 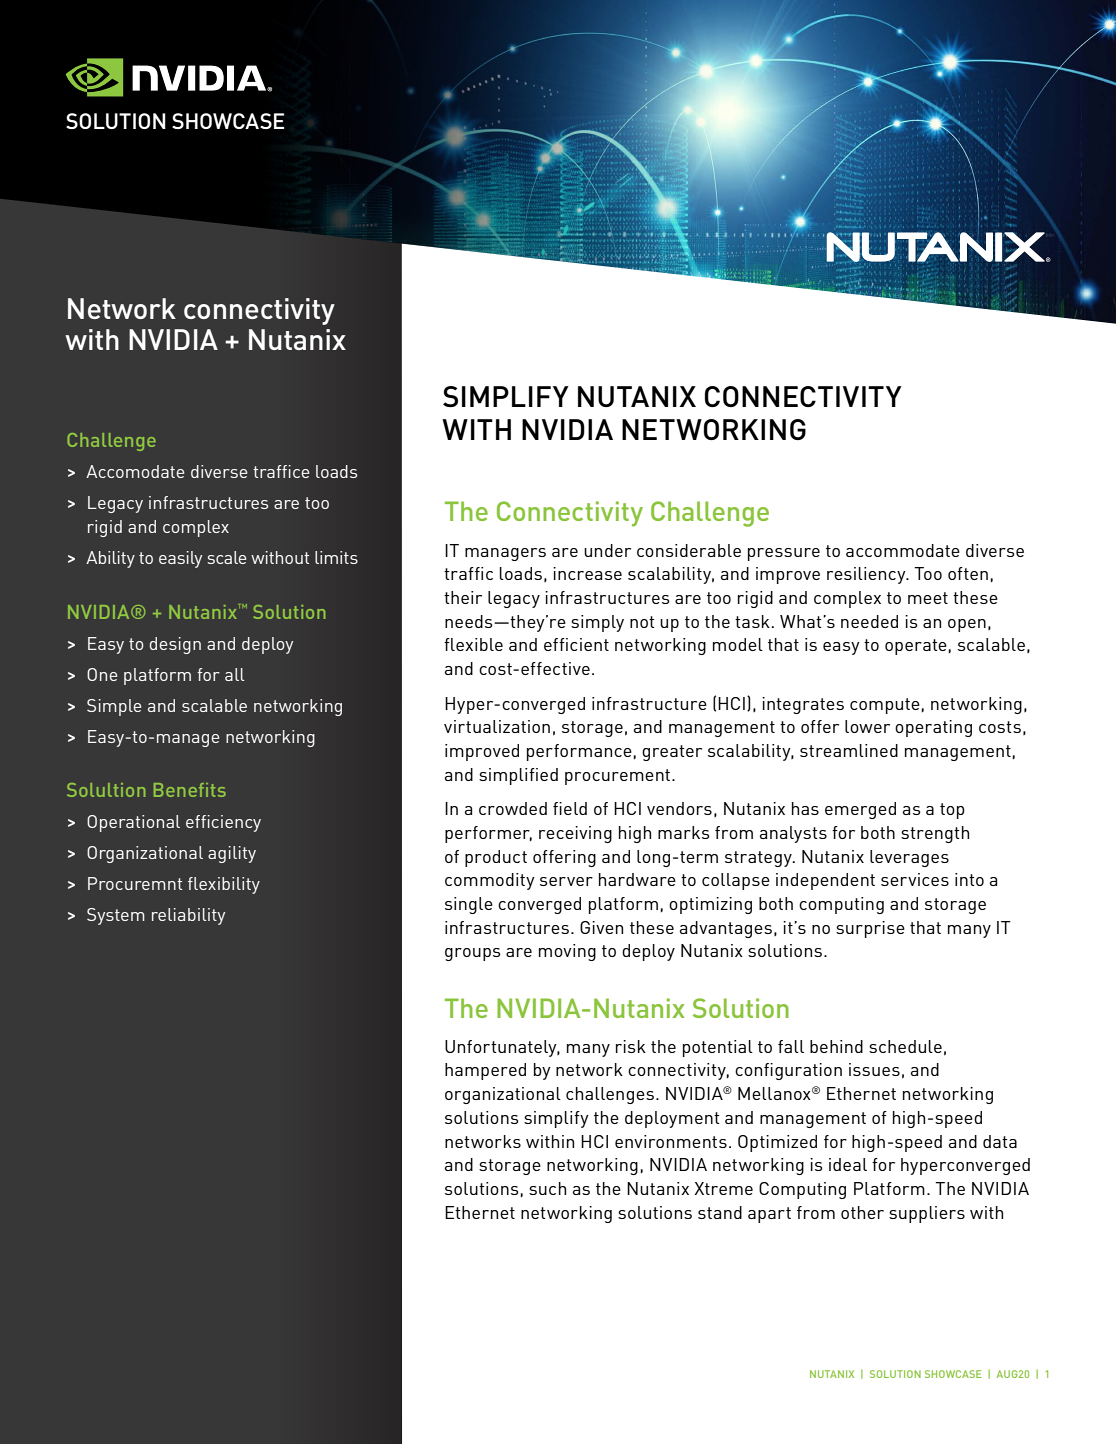 I want to click on receiving, so click(x=575, y=834).
